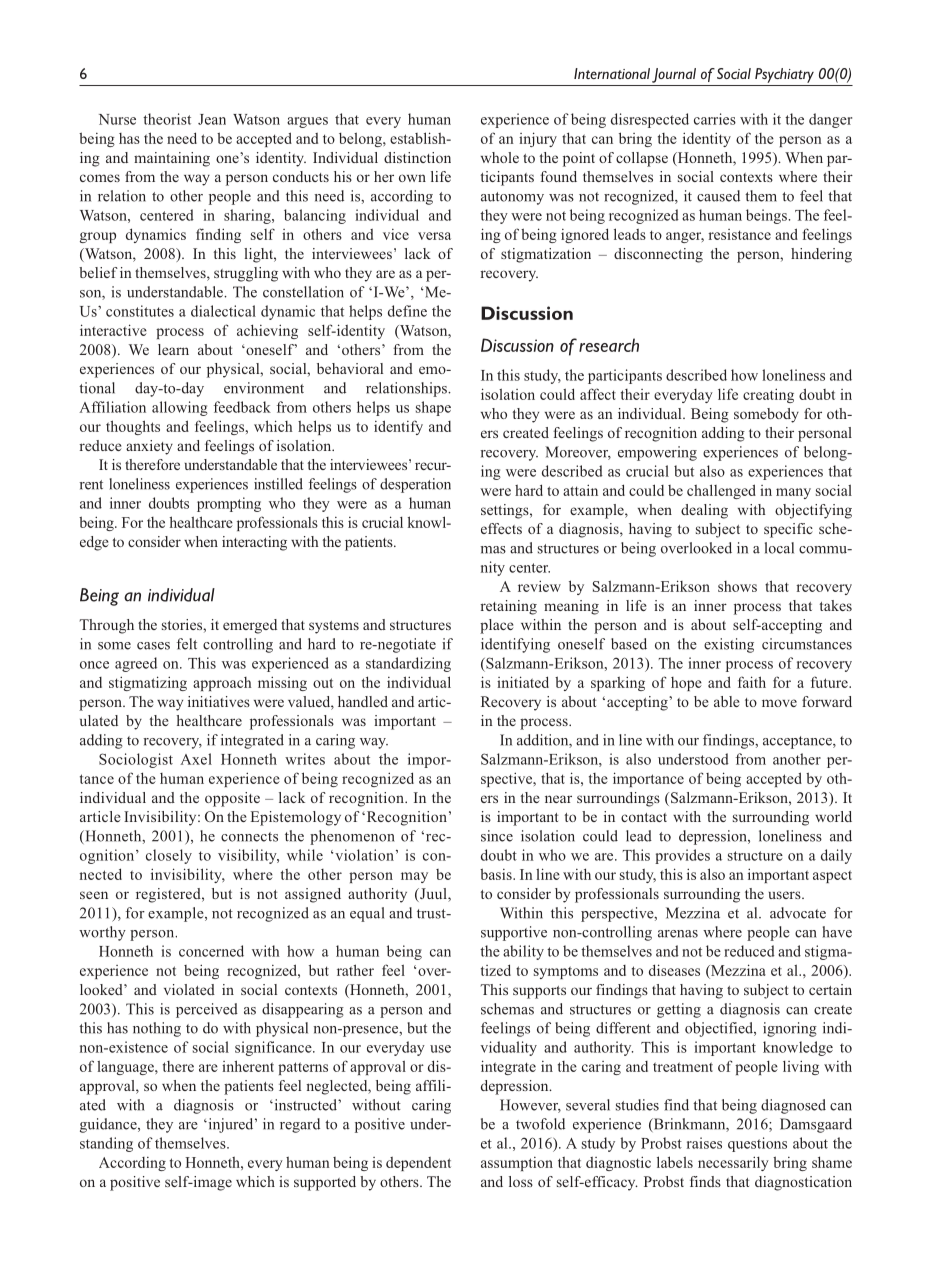 This image has width=952, height=1270. What do you see at coordinates (167, 119) in the image?
I see `theorist` at bounding box center [167, 119].
